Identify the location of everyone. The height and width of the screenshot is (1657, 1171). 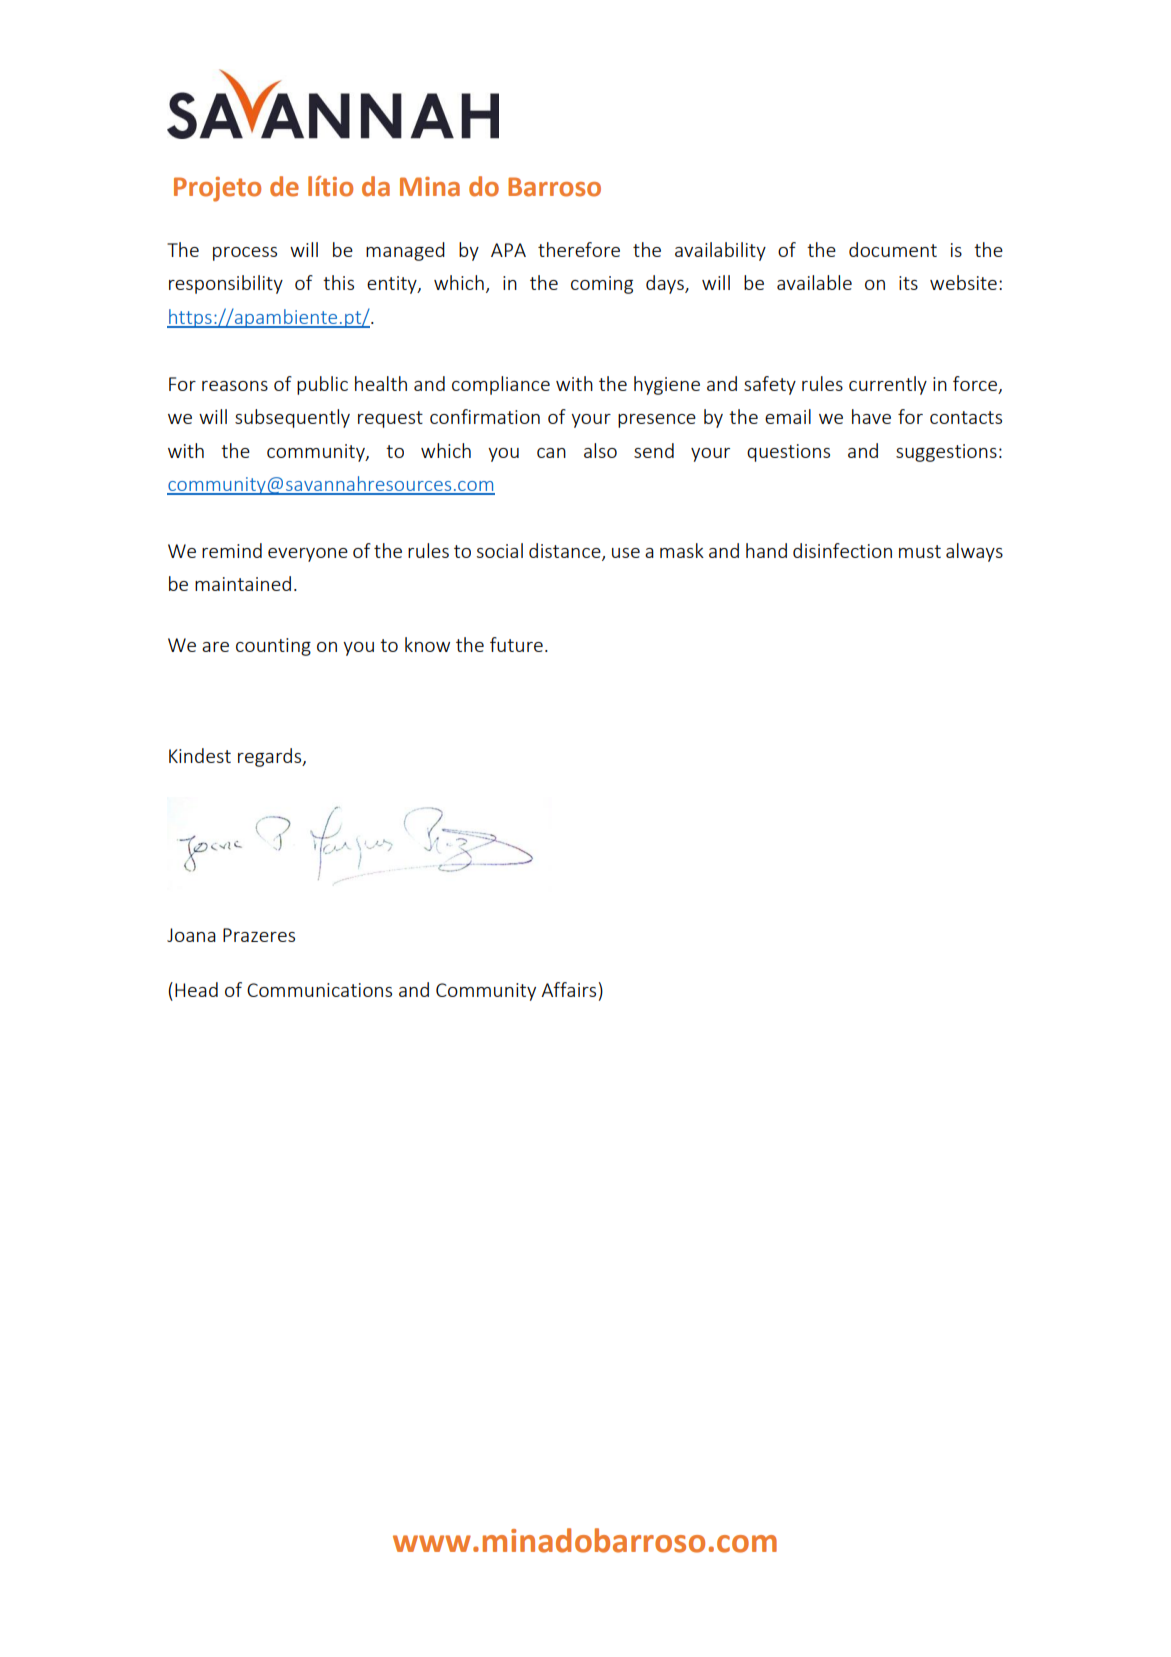
(308, 555).
